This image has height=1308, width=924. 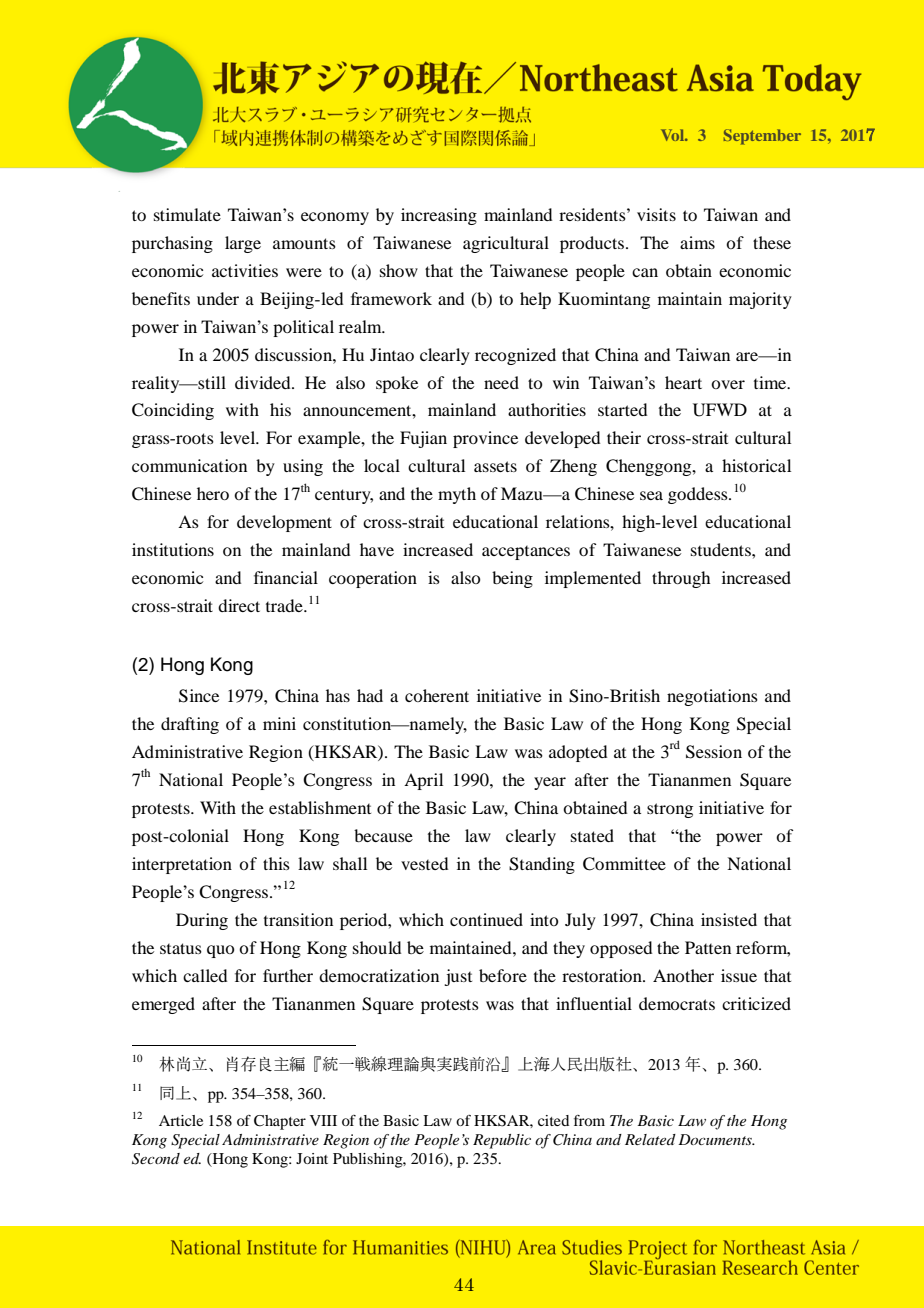 What do you see at coordinates (423, 781) in the image?
I see `April` at bounding box center [423, 781].
